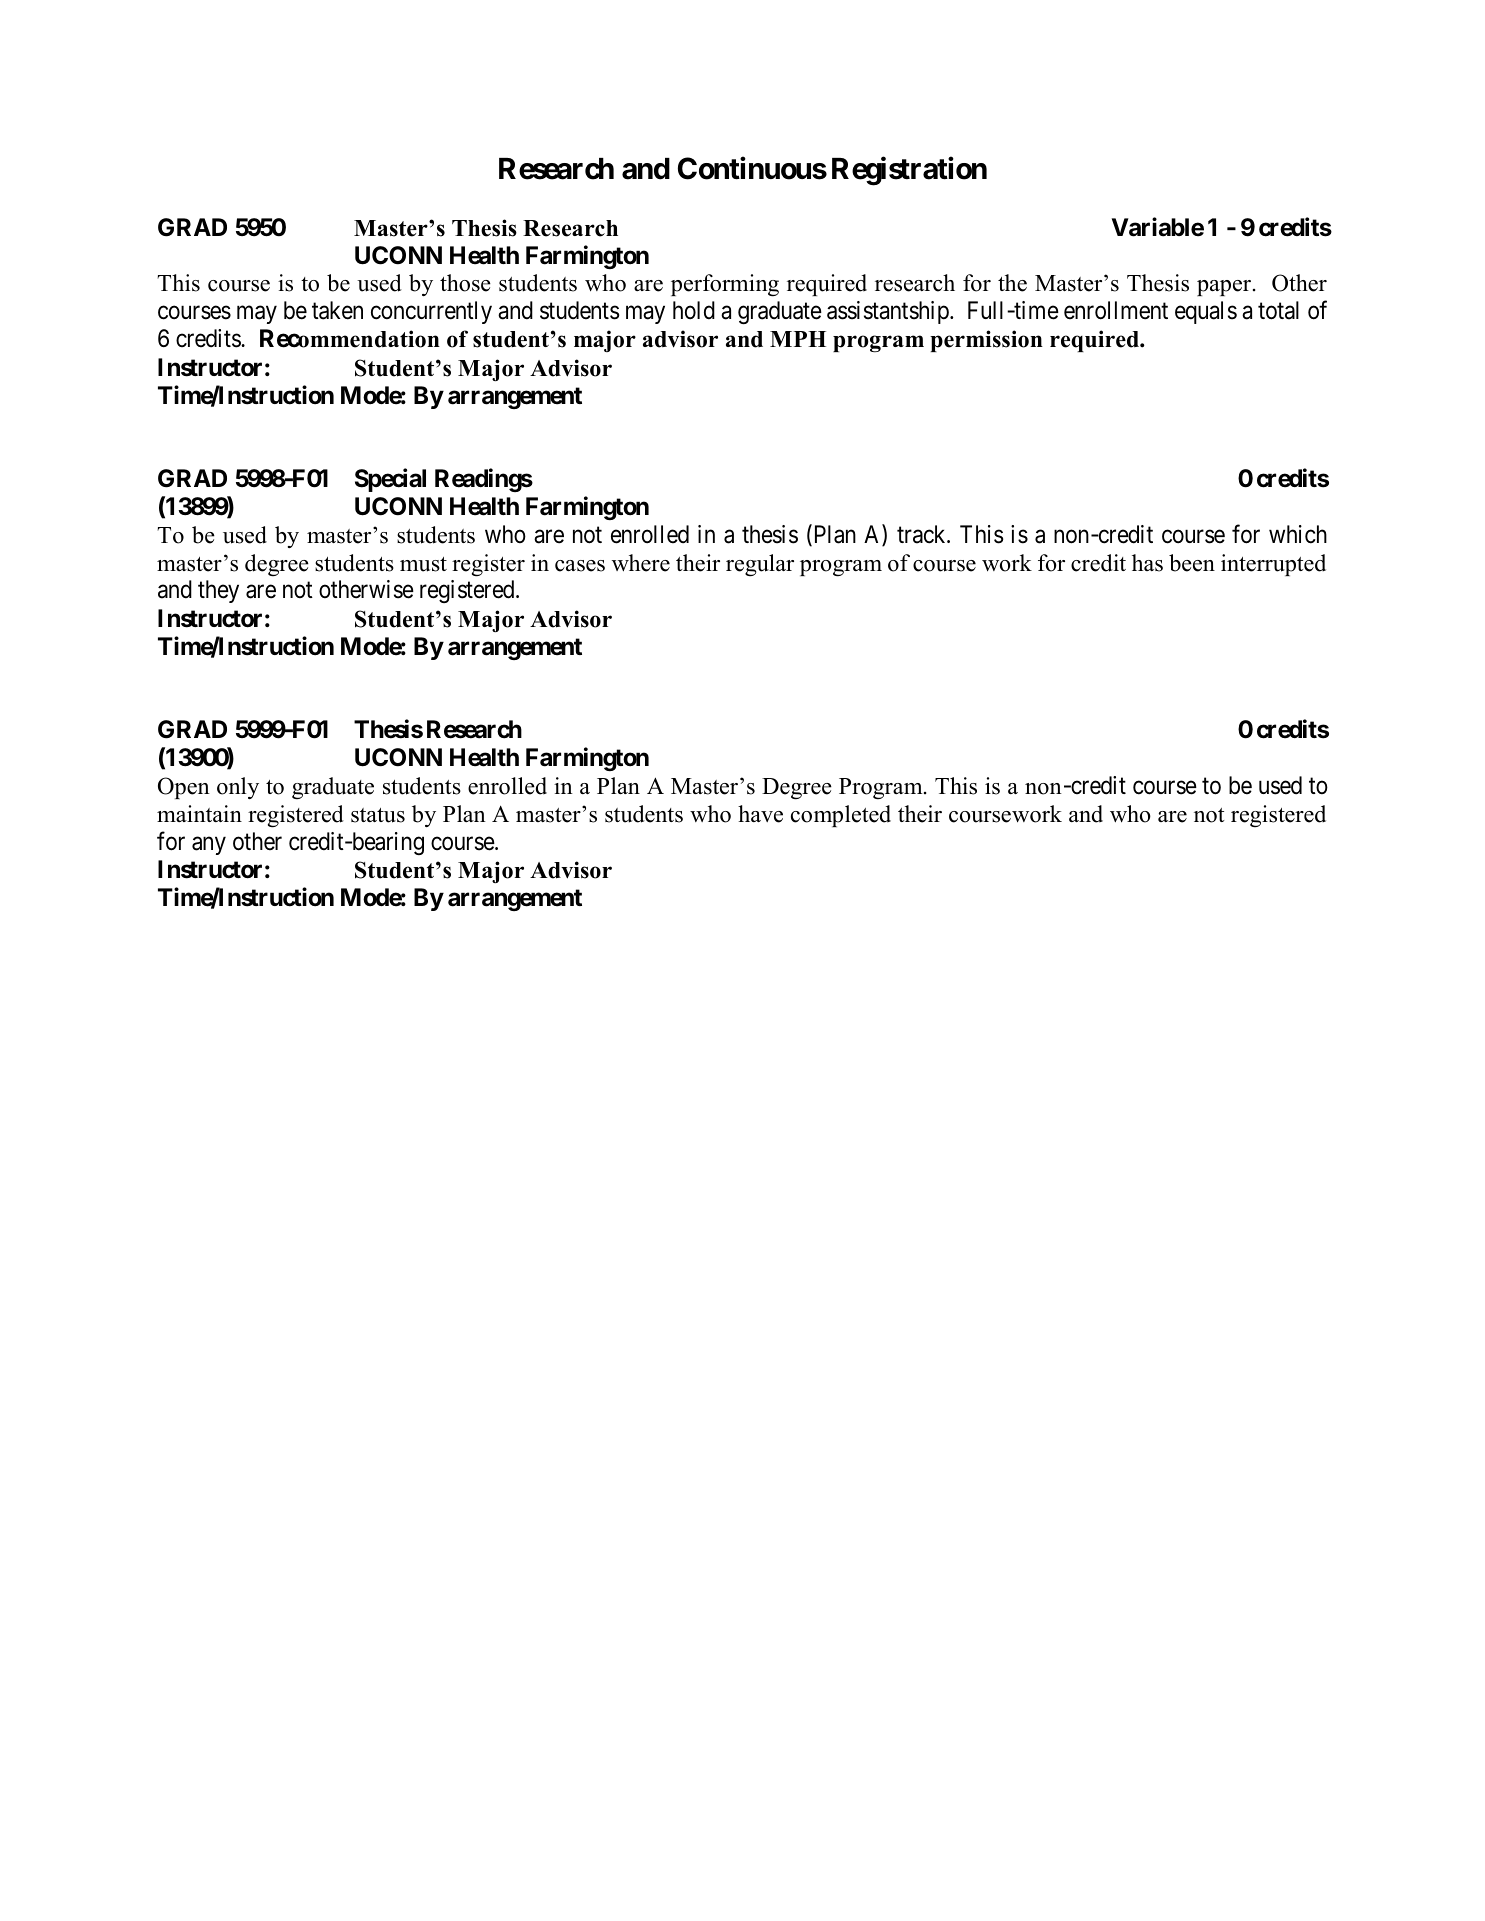 This page has height=1921, width=1485. Describe the element at coordinates (760, 814) in the page. I see `have` at that location.
